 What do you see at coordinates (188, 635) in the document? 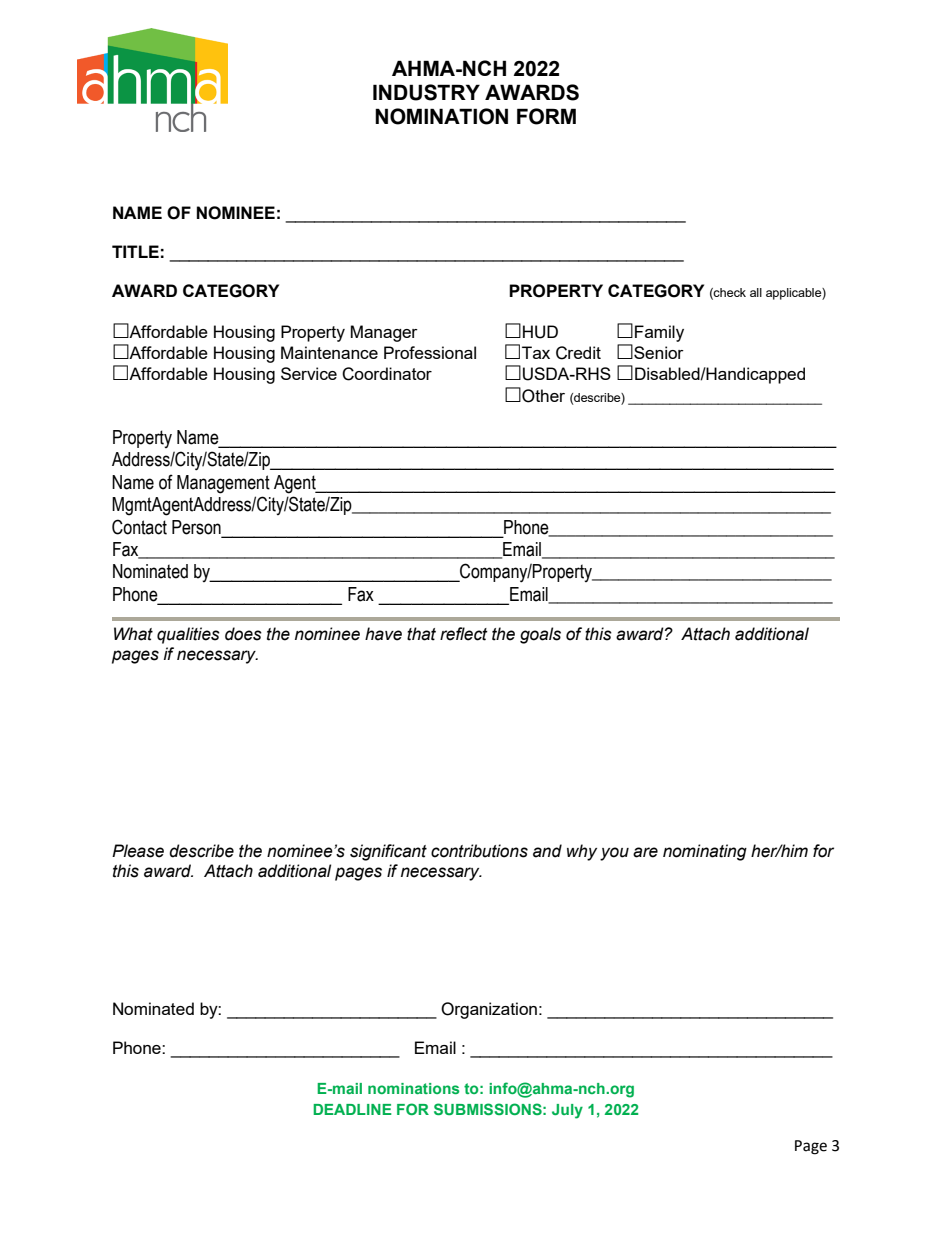
I see `qualities` at bounding box center [188, 635].
